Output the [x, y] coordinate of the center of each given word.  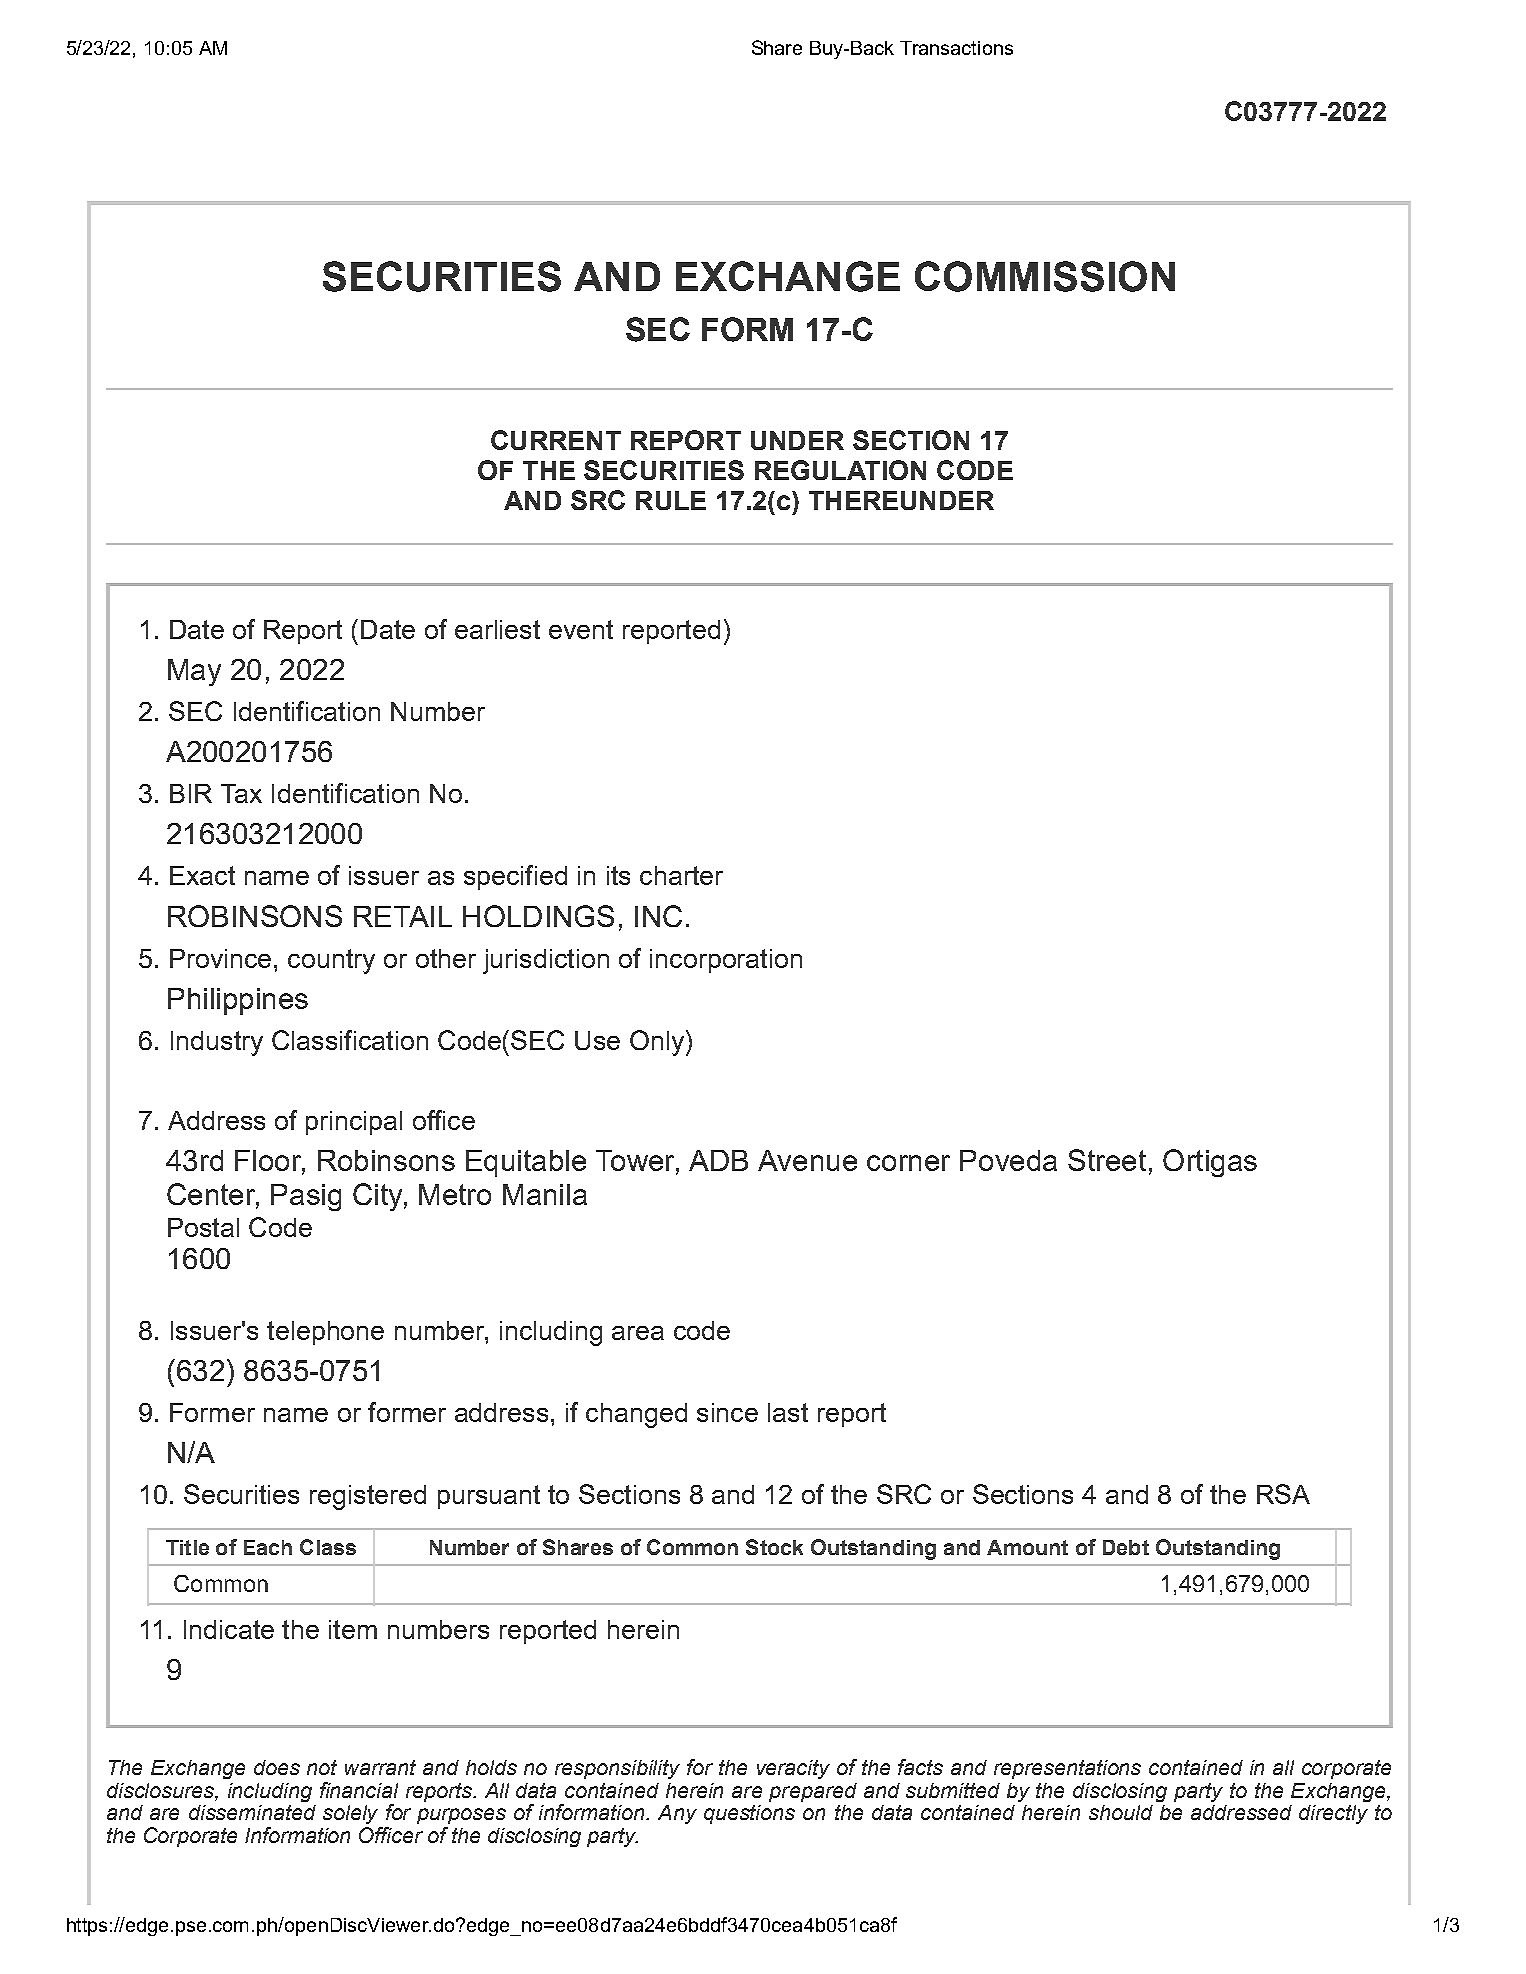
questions [749, 1814]
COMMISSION [1045, 276]
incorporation [726, 961]
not [322, 1767]
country [331, 961]
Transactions [956, 48]
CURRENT [556, 440]
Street [1107, 1160]
